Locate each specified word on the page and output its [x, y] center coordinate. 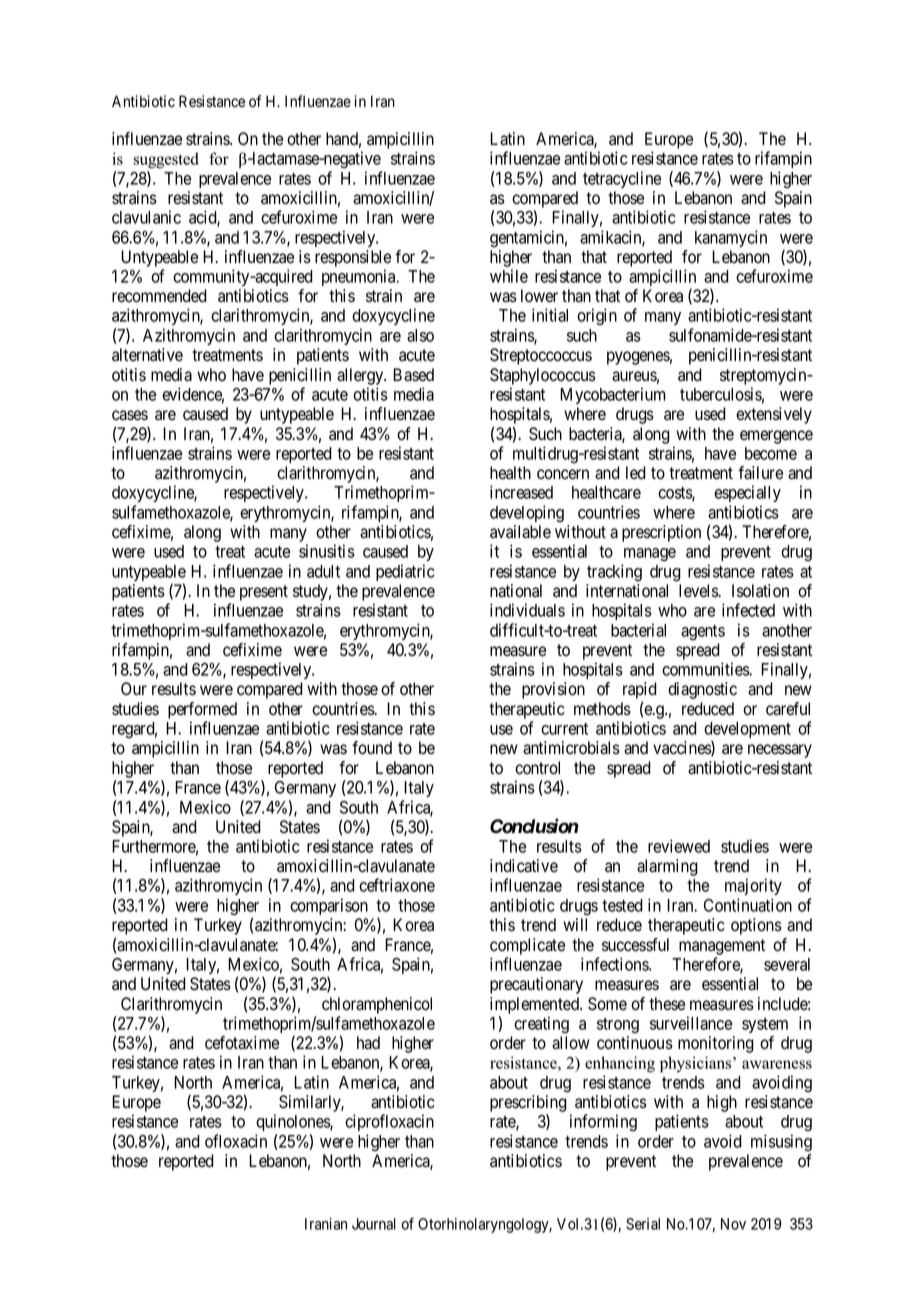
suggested [166, 160]
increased [521, 492]
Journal [374, 1224]
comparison [329, 906]
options [756, 926]
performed [202, 710]
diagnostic [702, 690]
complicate [527, 946]
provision [553, 690]
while [509, 276]
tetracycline [622, 179]
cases [130, 415]
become [771, 453]
